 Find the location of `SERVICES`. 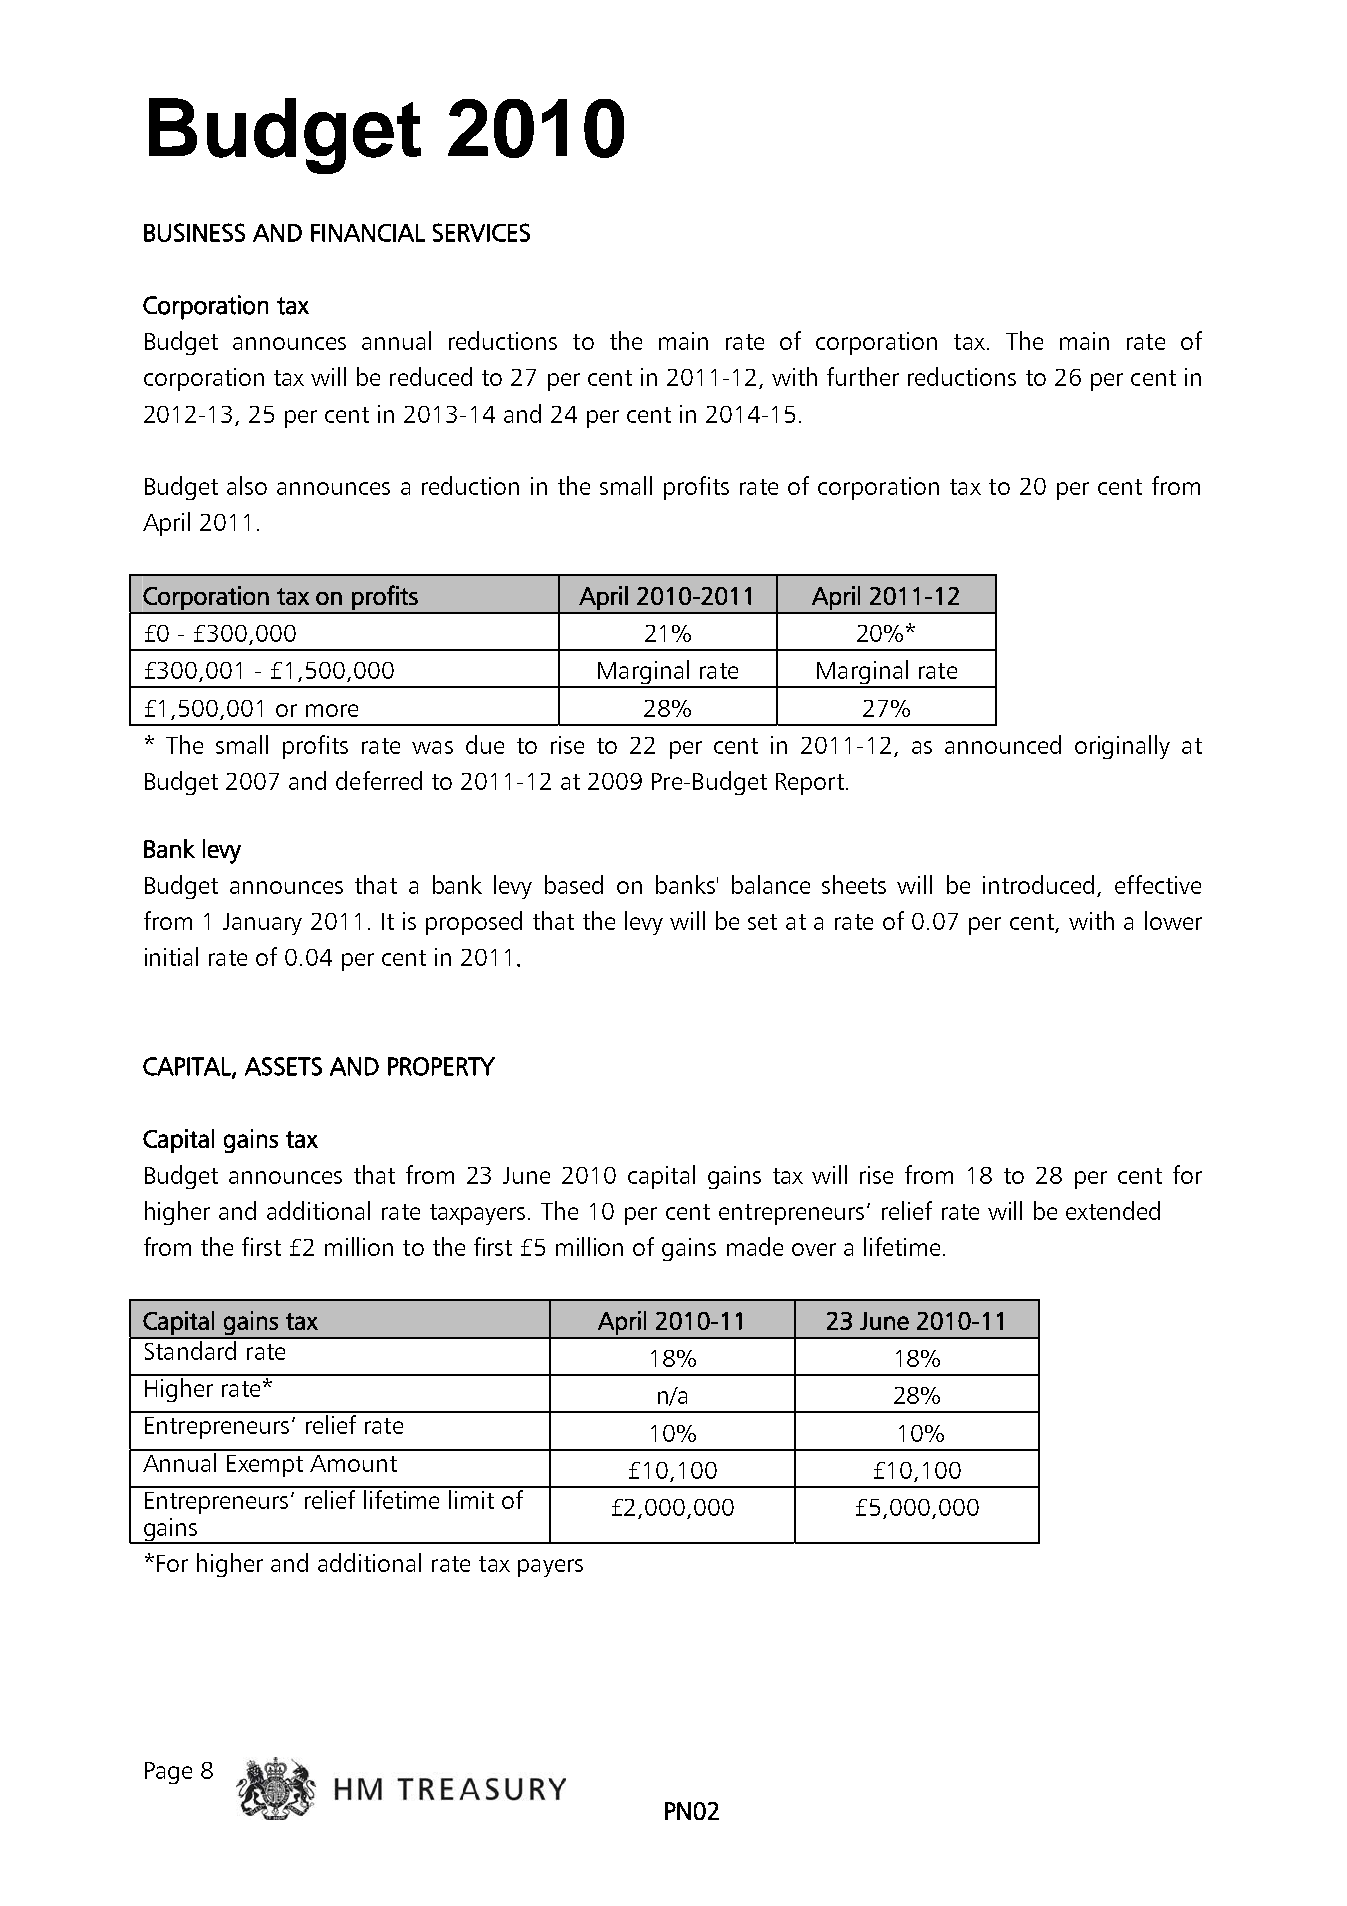

SERVICES is located at coordinates (481, 232).
